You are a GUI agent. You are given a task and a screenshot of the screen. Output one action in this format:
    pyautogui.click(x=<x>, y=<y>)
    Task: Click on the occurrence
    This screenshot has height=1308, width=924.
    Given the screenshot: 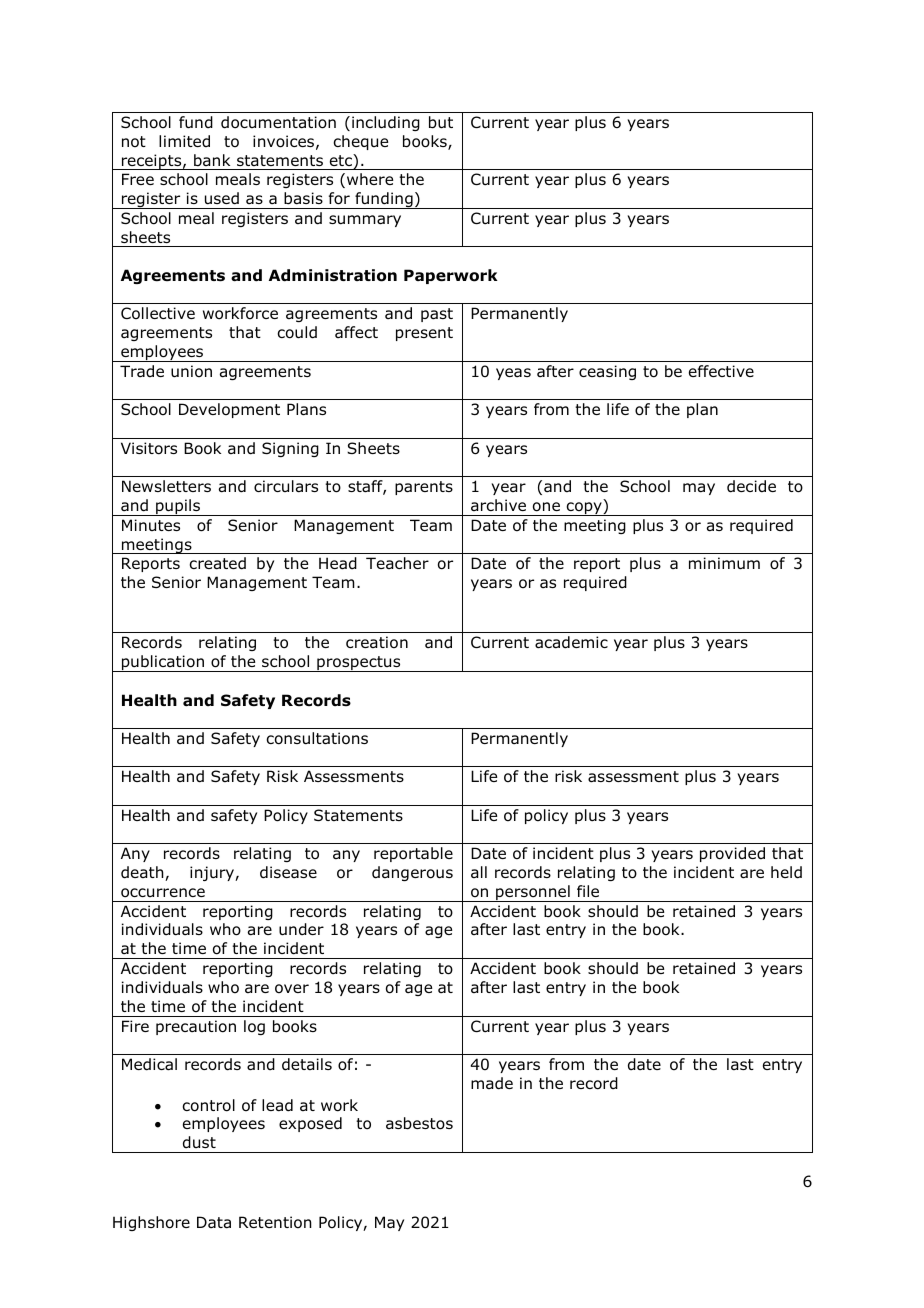 What is the action you would take?
    pyautogui.click(x=163, y=893)
